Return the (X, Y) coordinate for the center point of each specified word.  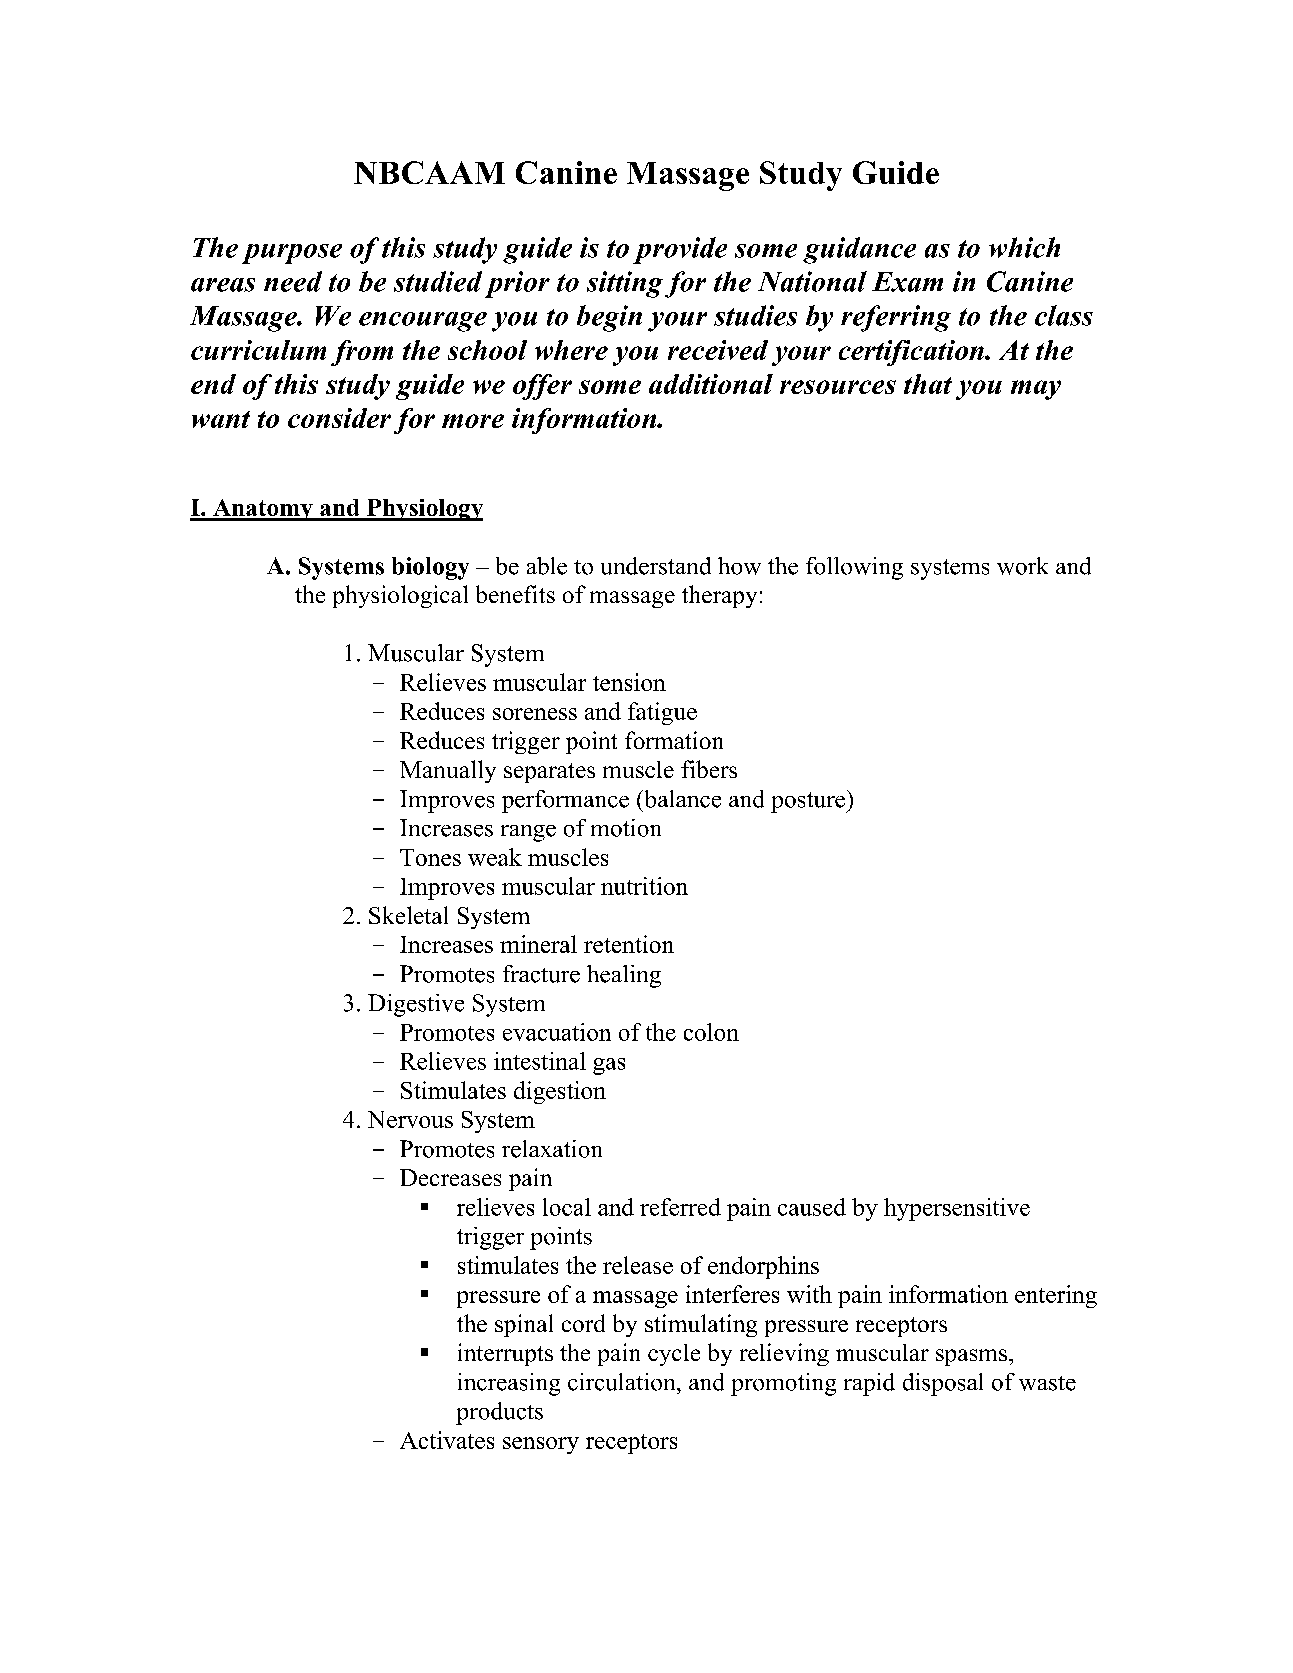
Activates (447, 1440)
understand (656, 566)
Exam (907, 282)
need (293, 281)
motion (626, 828)
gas (609, 1066)
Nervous (410, 1119)
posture (809, 801)
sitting (625, 284)
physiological (400, 596)
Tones (430, 857)
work (1022, 566)
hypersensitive (957, 1209)
